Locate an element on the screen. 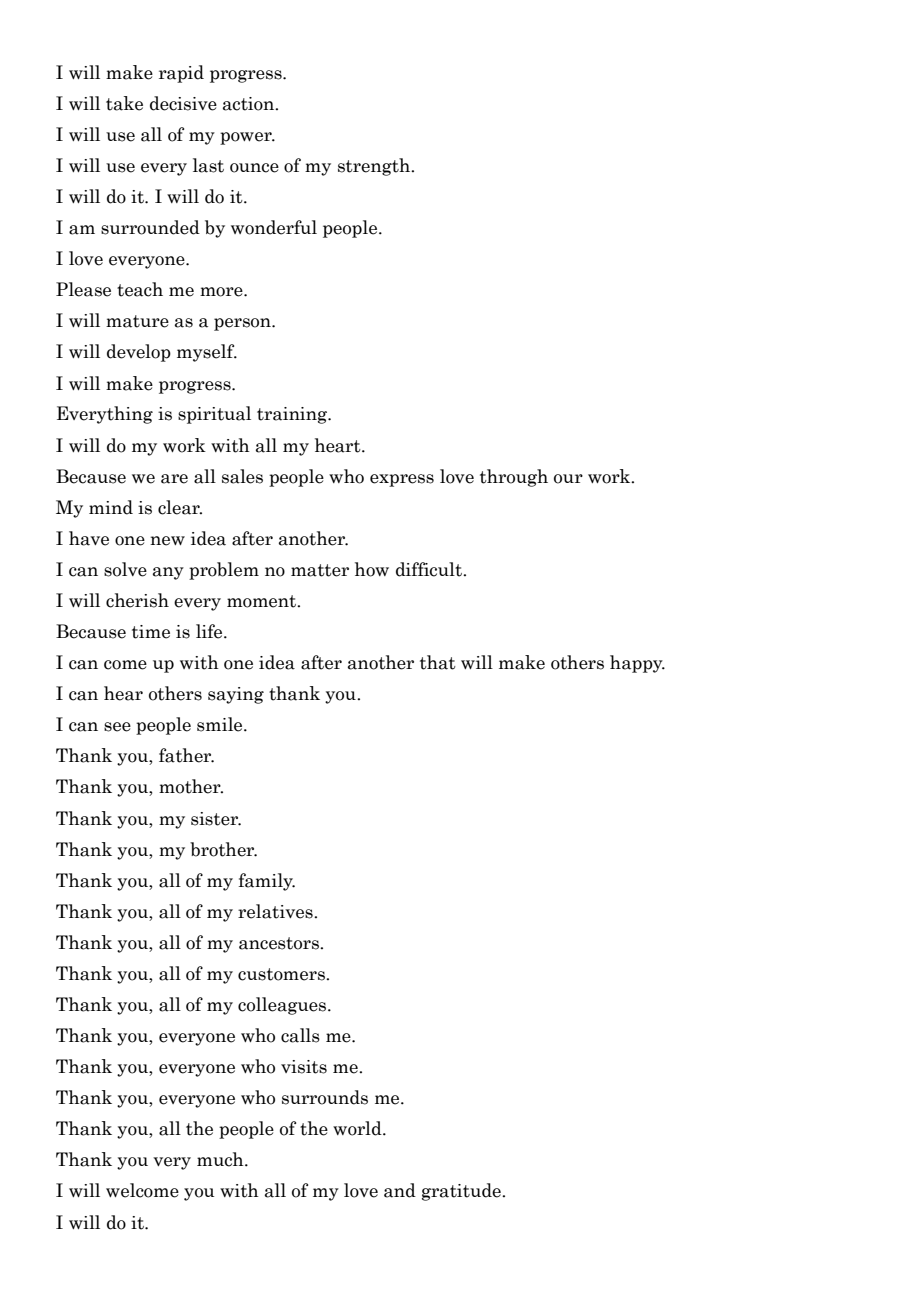  gratitude is located at coordinates (462, 1192).
